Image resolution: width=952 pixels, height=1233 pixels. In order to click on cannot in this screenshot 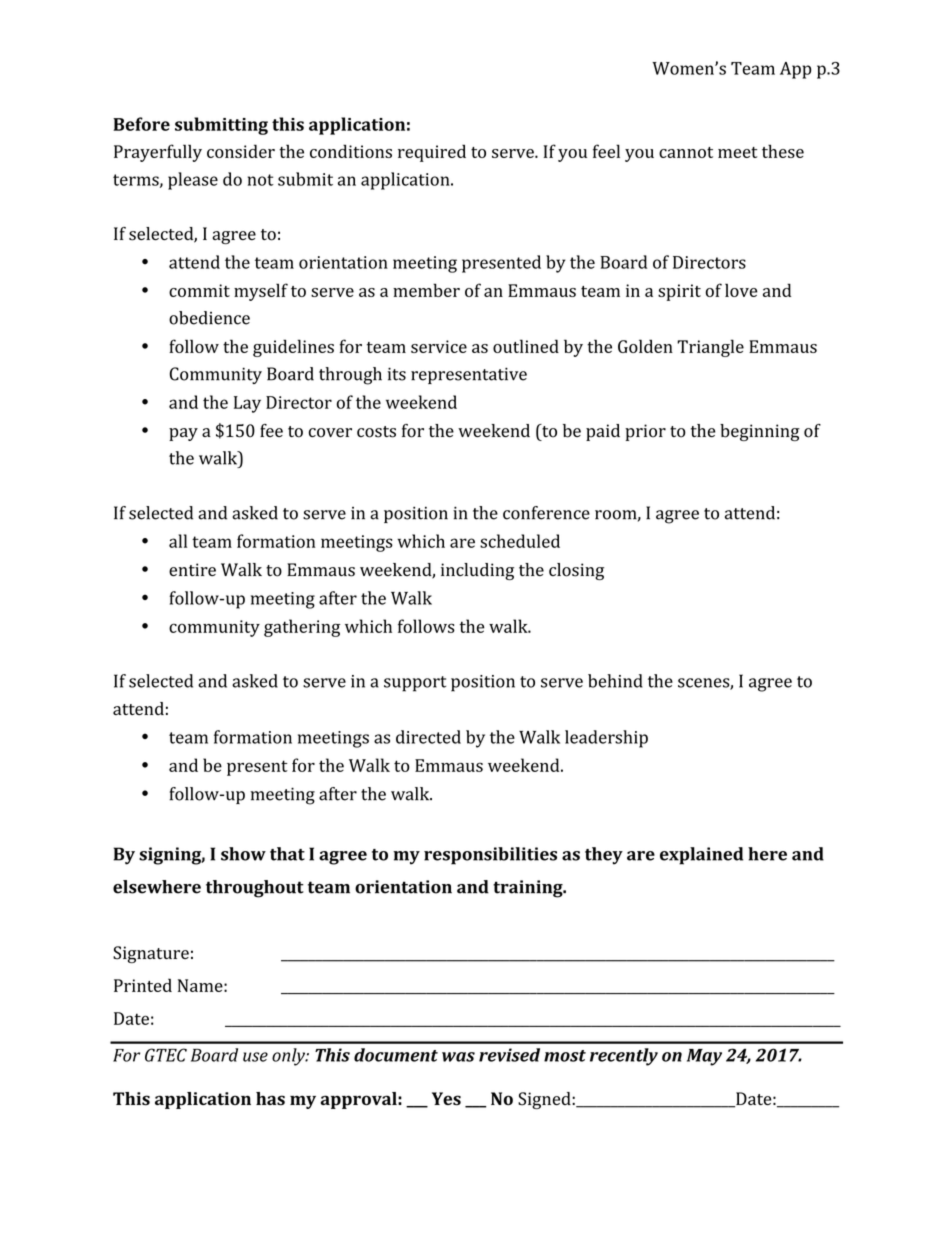, I will do `click(686, 152)`.
